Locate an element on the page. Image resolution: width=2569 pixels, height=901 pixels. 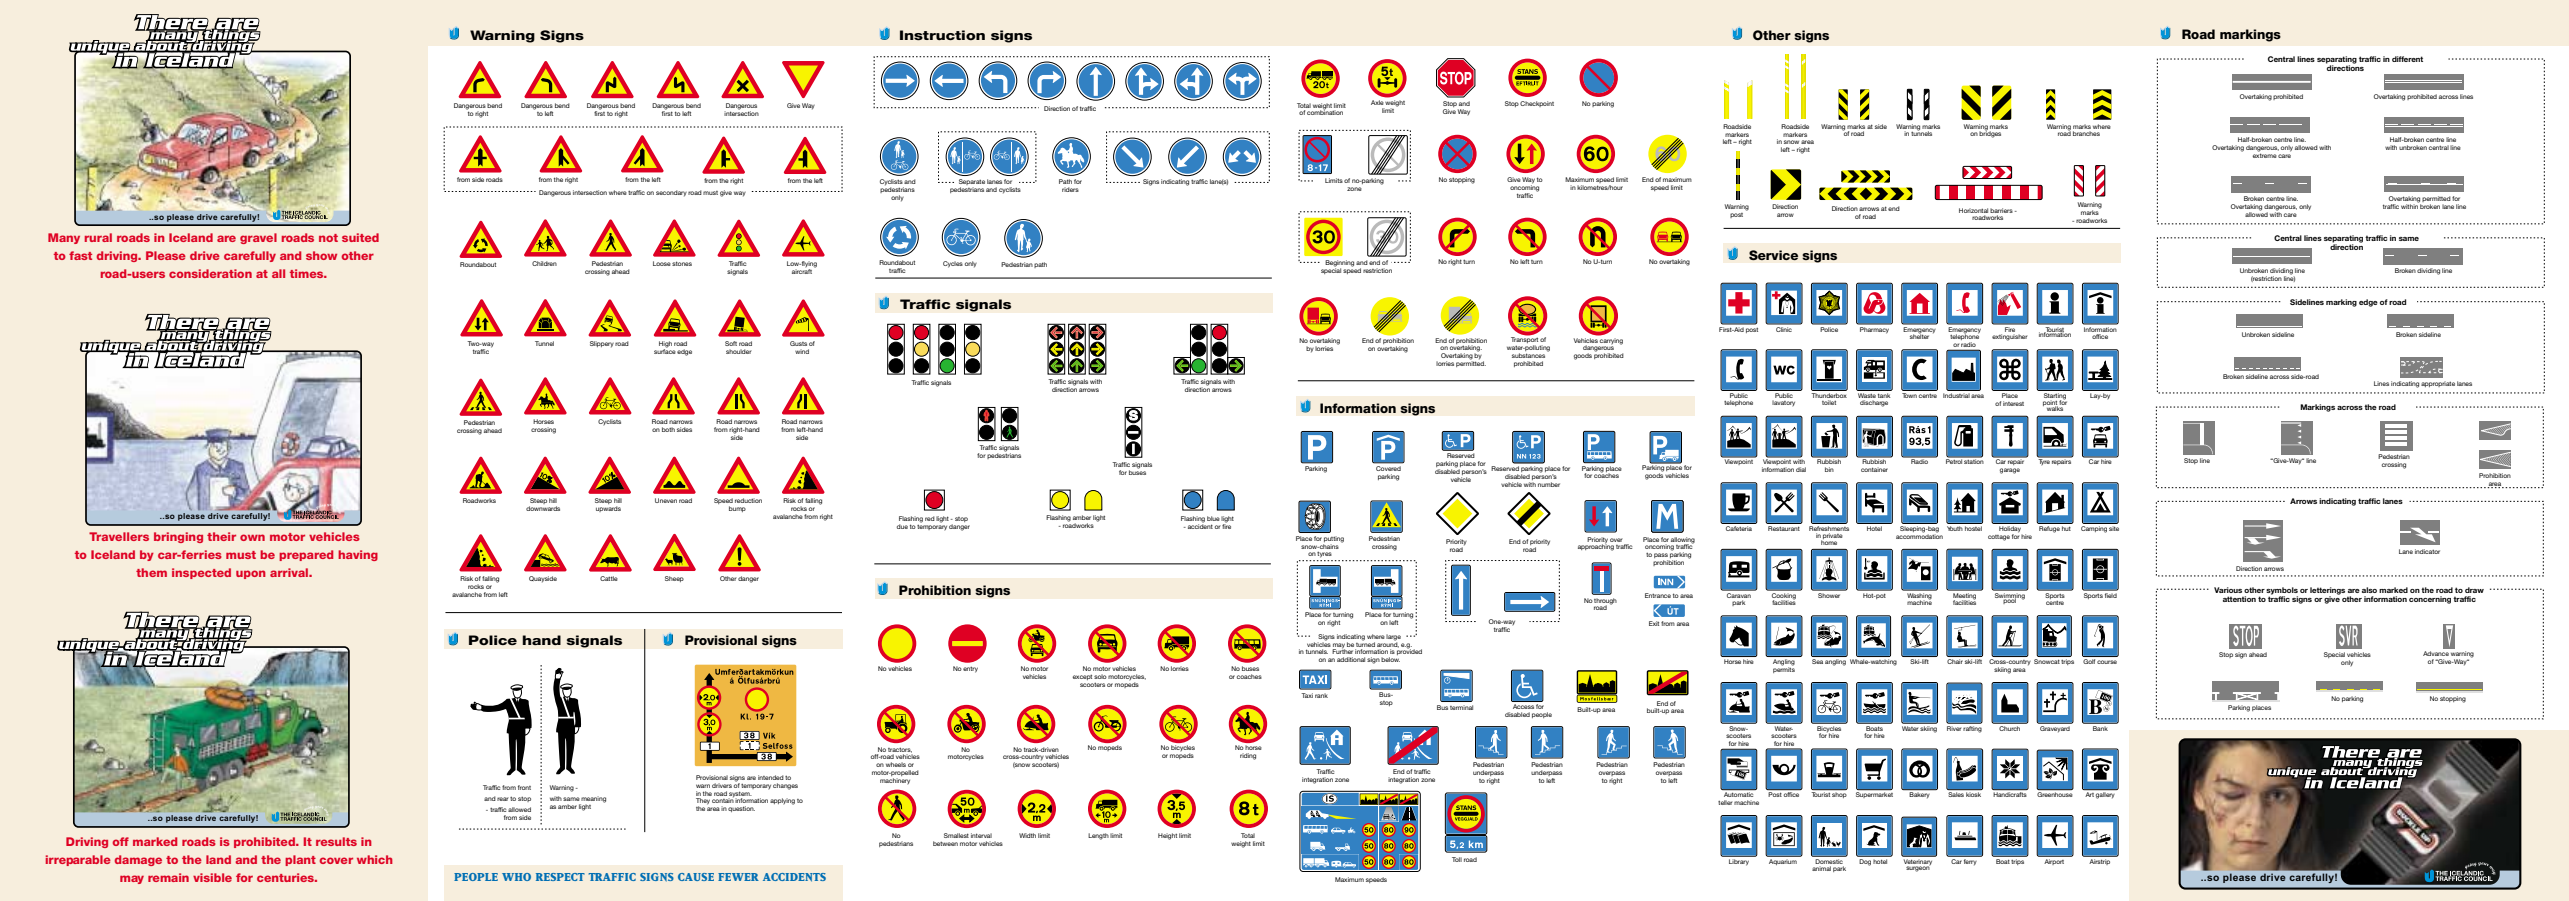
different is located at coordinates (2407, 59).
